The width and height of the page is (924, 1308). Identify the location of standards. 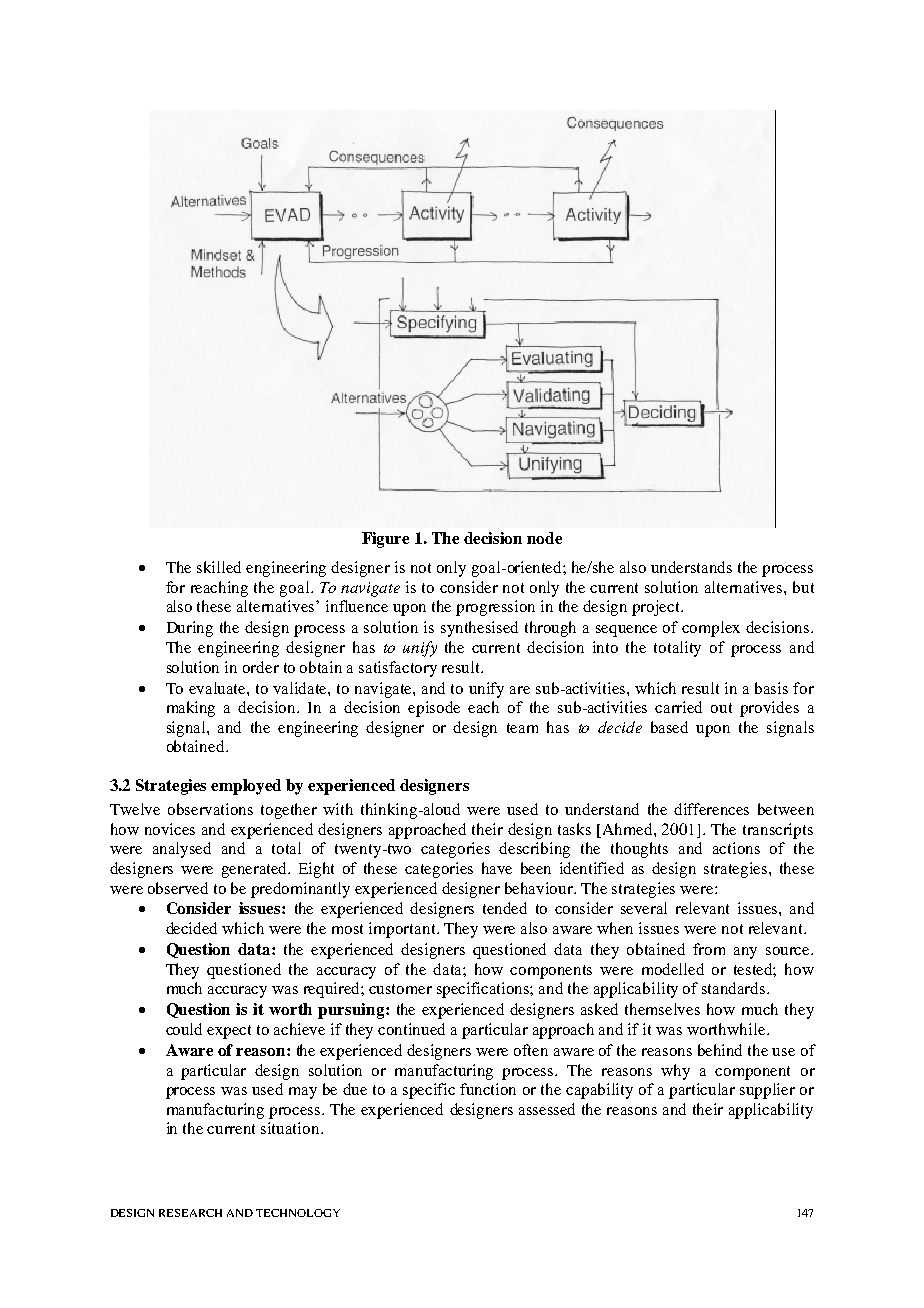
(735, 988).
